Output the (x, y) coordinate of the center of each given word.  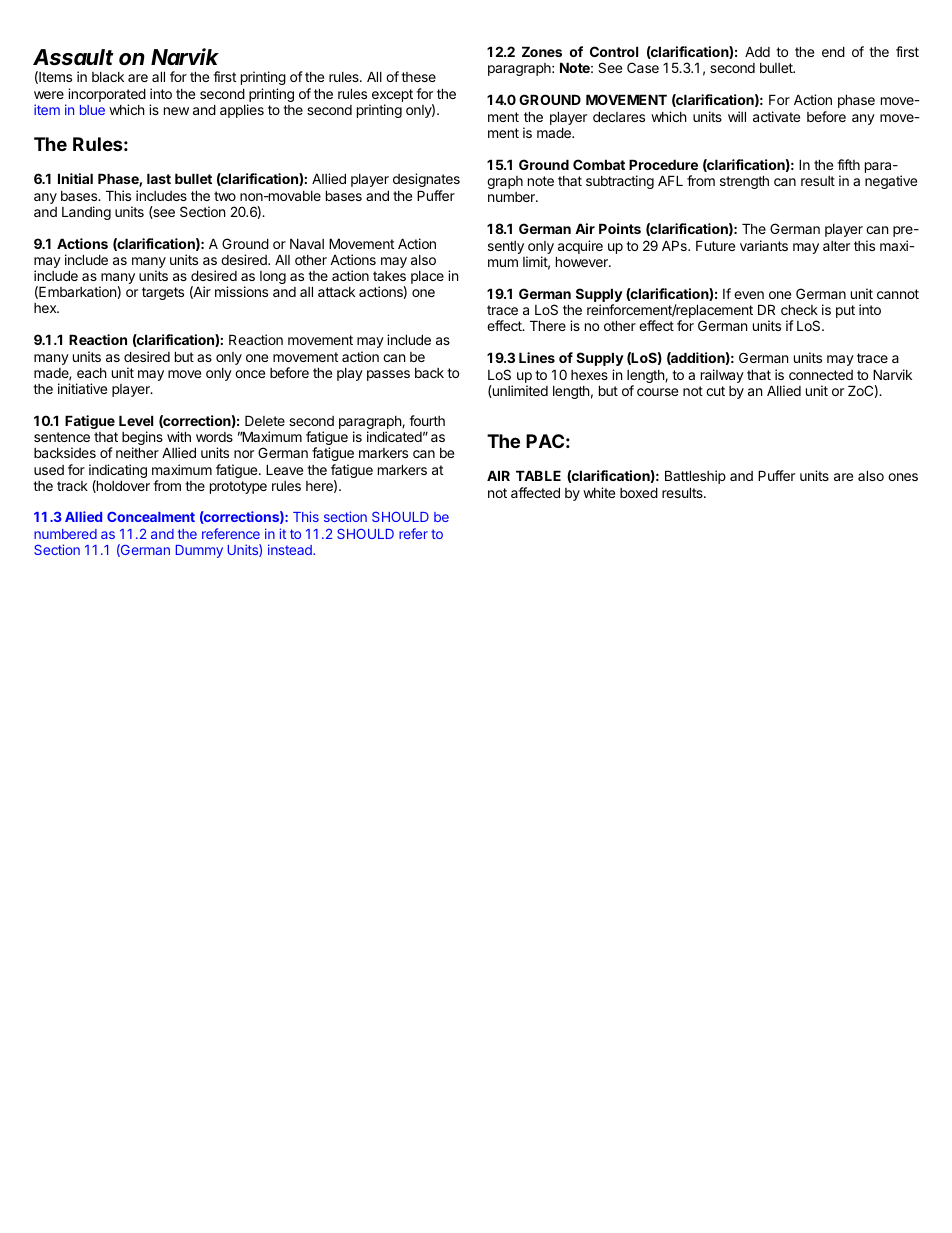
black (108, 77)
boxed (639, 492)
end (833, 51)
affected (535, 492)
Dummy (199, 551)
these (418, 77)
